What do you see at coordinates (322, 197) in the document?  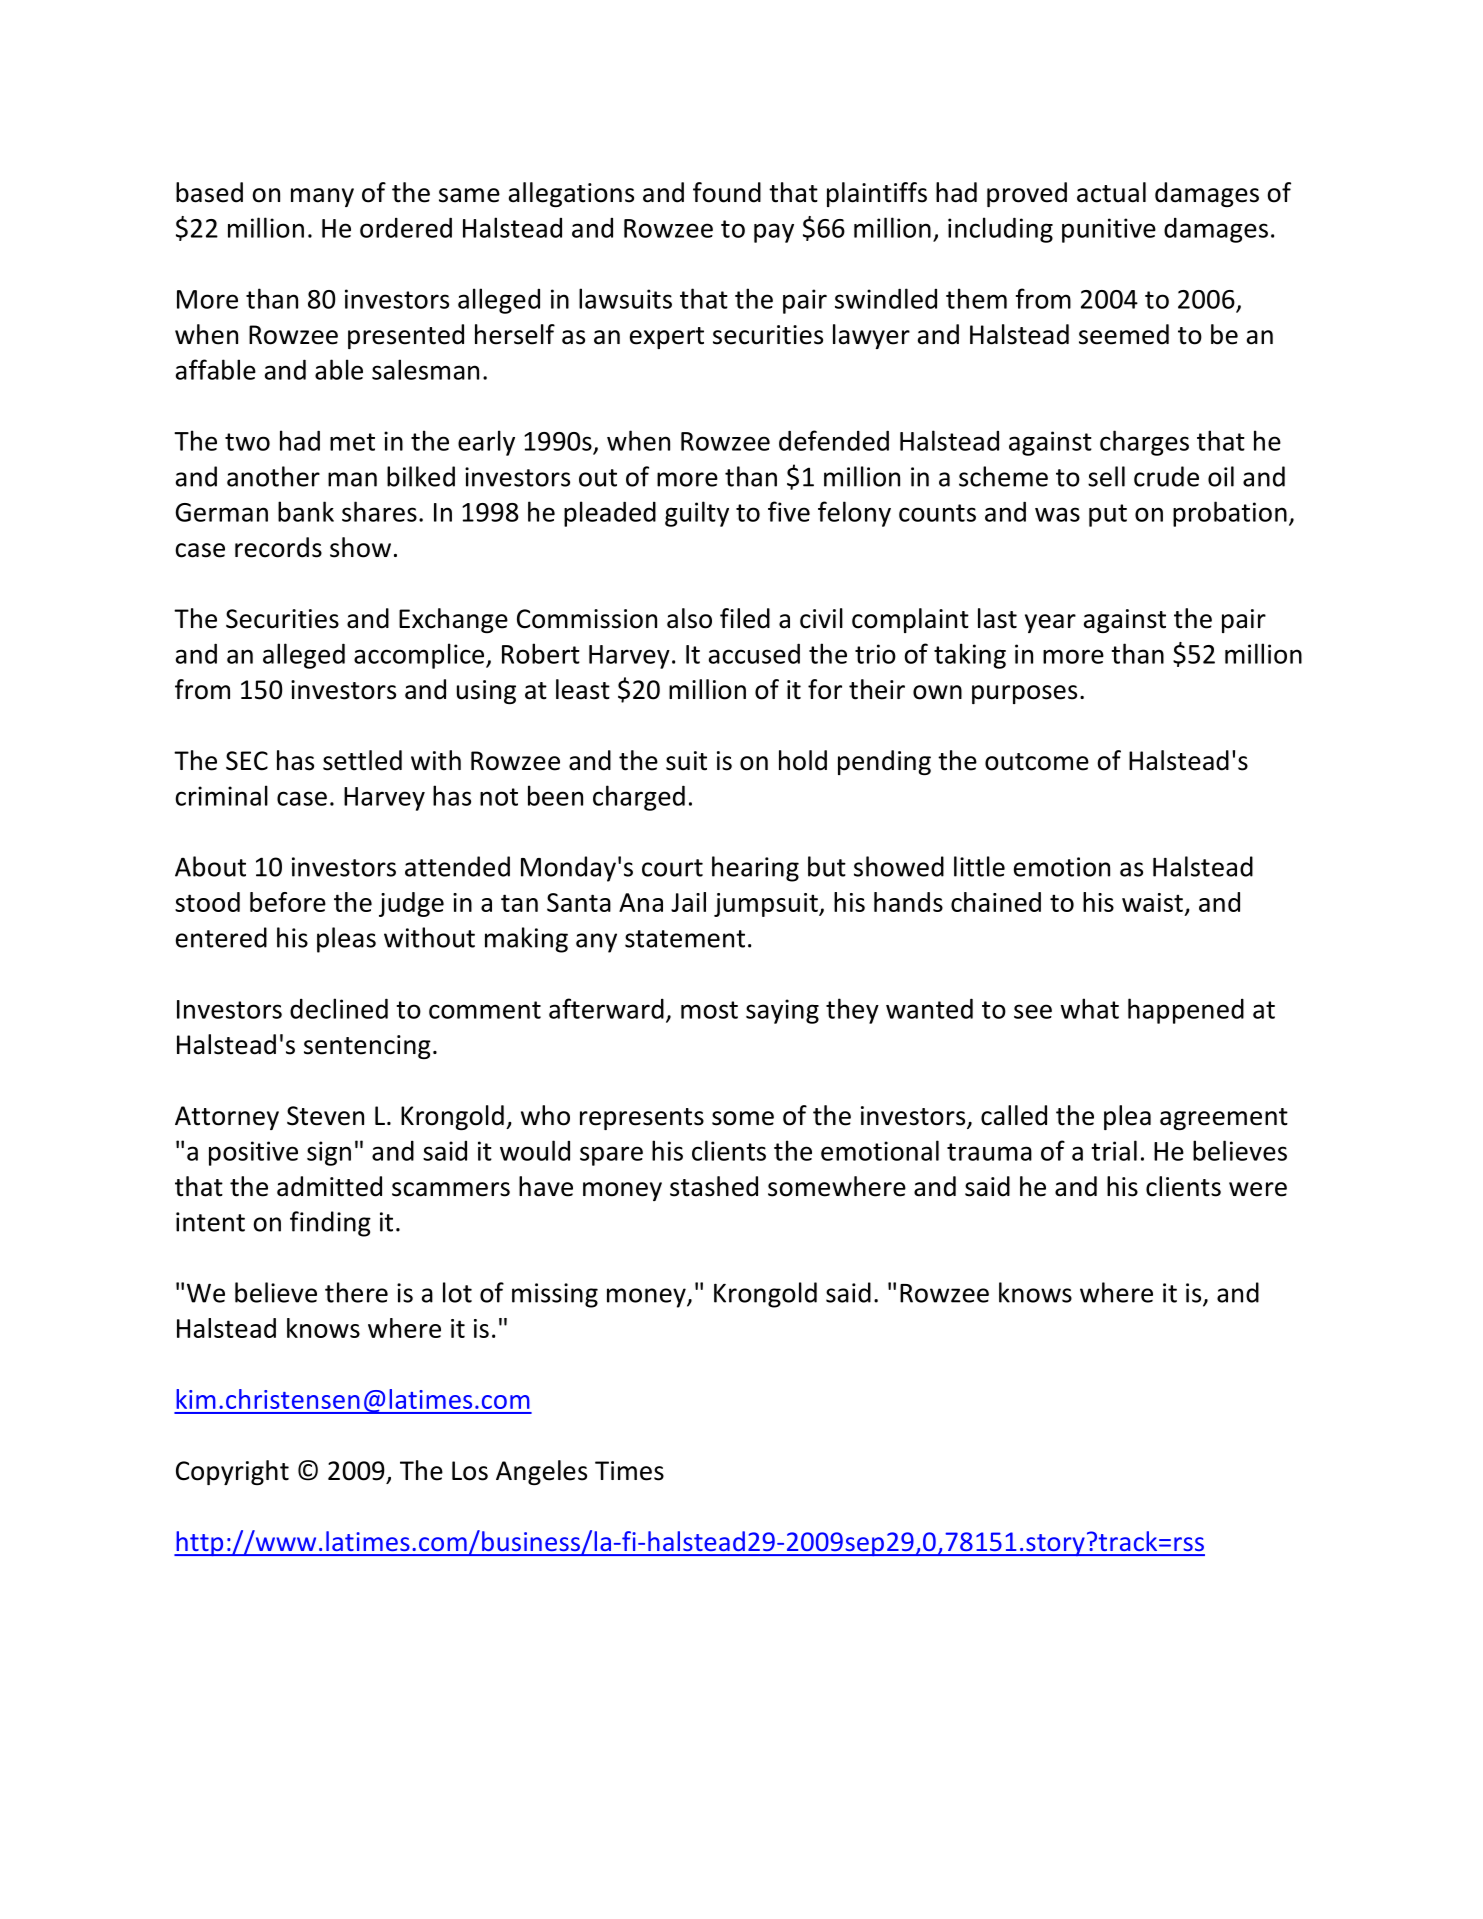 I see `many` at bounding box center [322, 197].
